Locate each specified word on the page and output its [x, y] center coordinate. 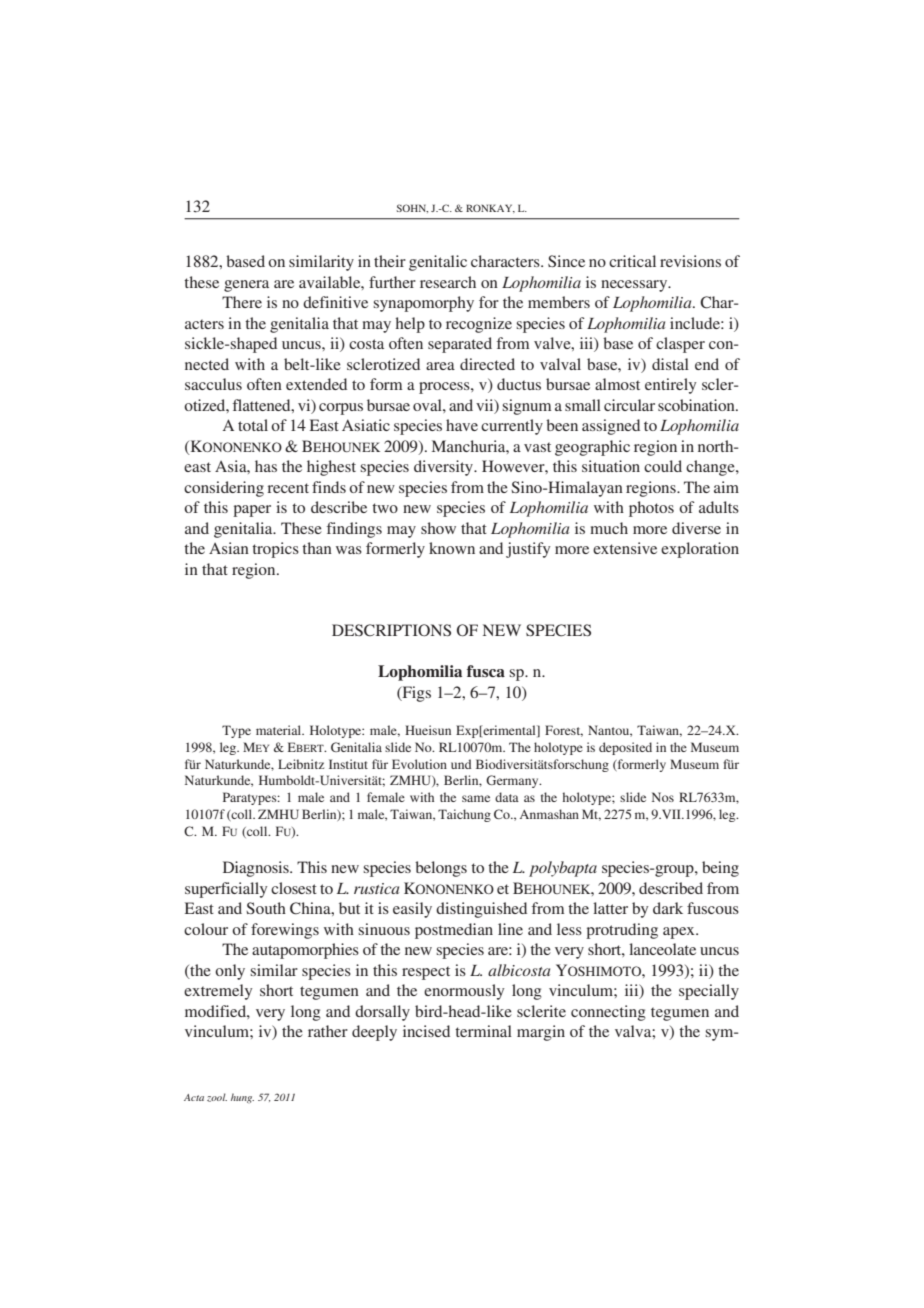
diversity [445, 468]
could [663, 466]
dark [668, 908]
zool [217, 1097]
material [280, 730]
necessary [635, 286]
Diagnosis [257, 869]
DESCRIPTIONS [391, 630]
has [266, 466]
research [448, 282]
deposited [625, 748]
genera [246, 286]
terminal [483, 1031]
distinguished [481, 910]
